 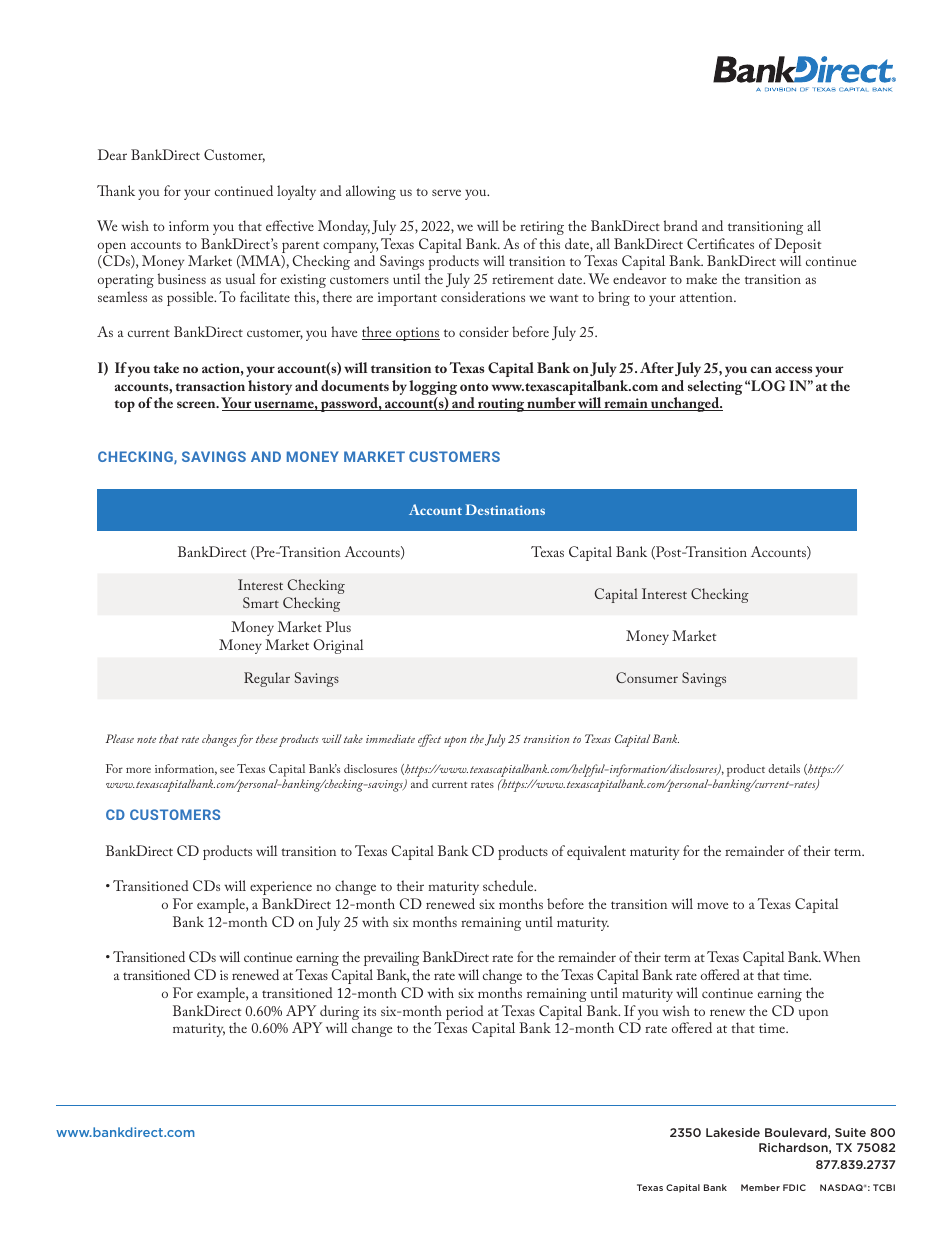 What do you see at coordinates (647, 677) in the screenshot?
I see `Consumer` at bounding box center [647, 677].
